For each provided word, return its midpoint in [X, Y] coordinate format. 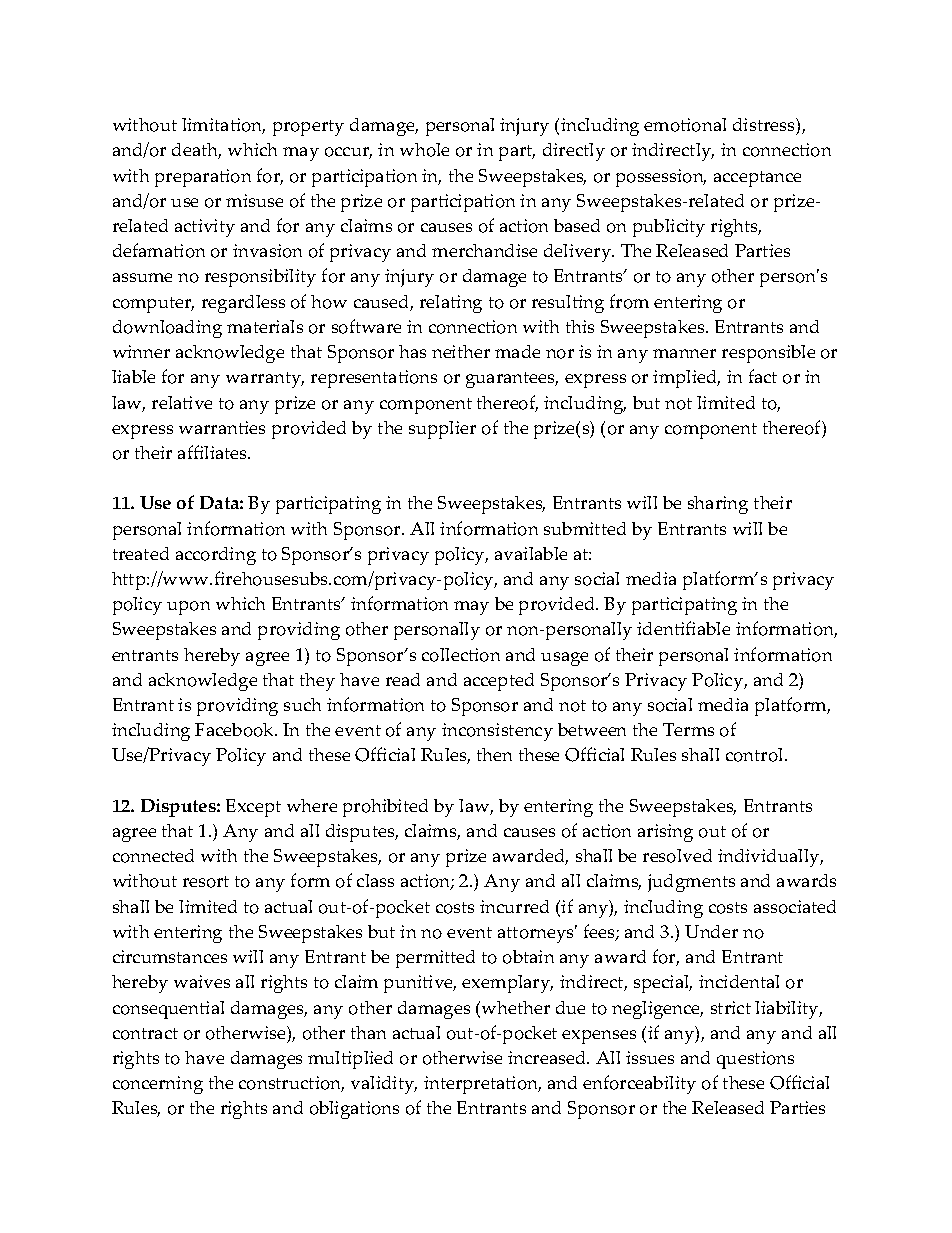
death [196, 151]
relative [182, 402]
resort [206, 882]
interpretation [482, 1085]
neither [461, 351]
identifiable [683, 628]
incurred [514, 906]
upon [188, 608]
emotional [685, 125]
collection [461, 655]
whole [424, 150]
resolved [677, 856]
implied [686, 379]
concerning [158, 1085]
